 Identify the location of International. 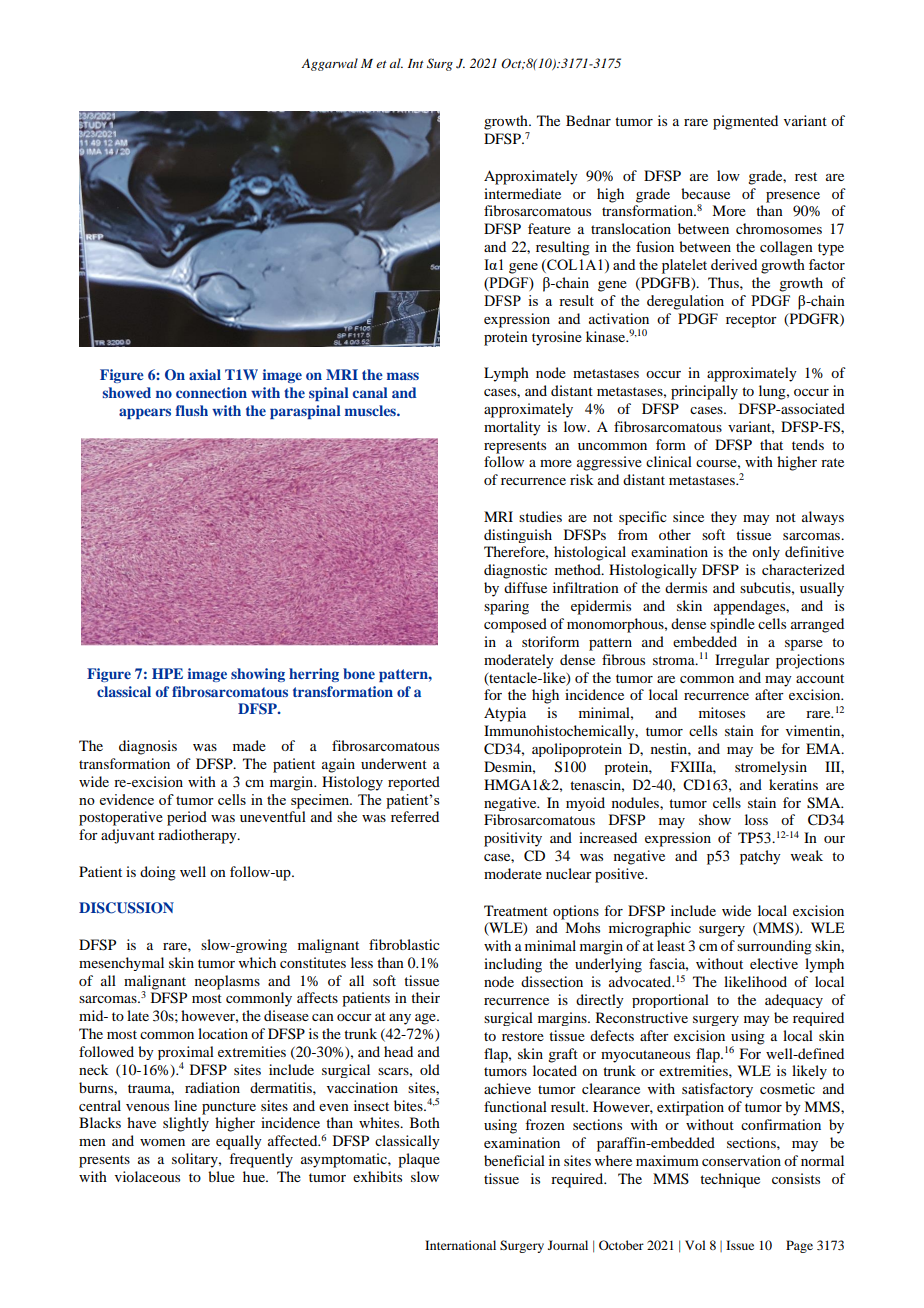
(460, 1245).
